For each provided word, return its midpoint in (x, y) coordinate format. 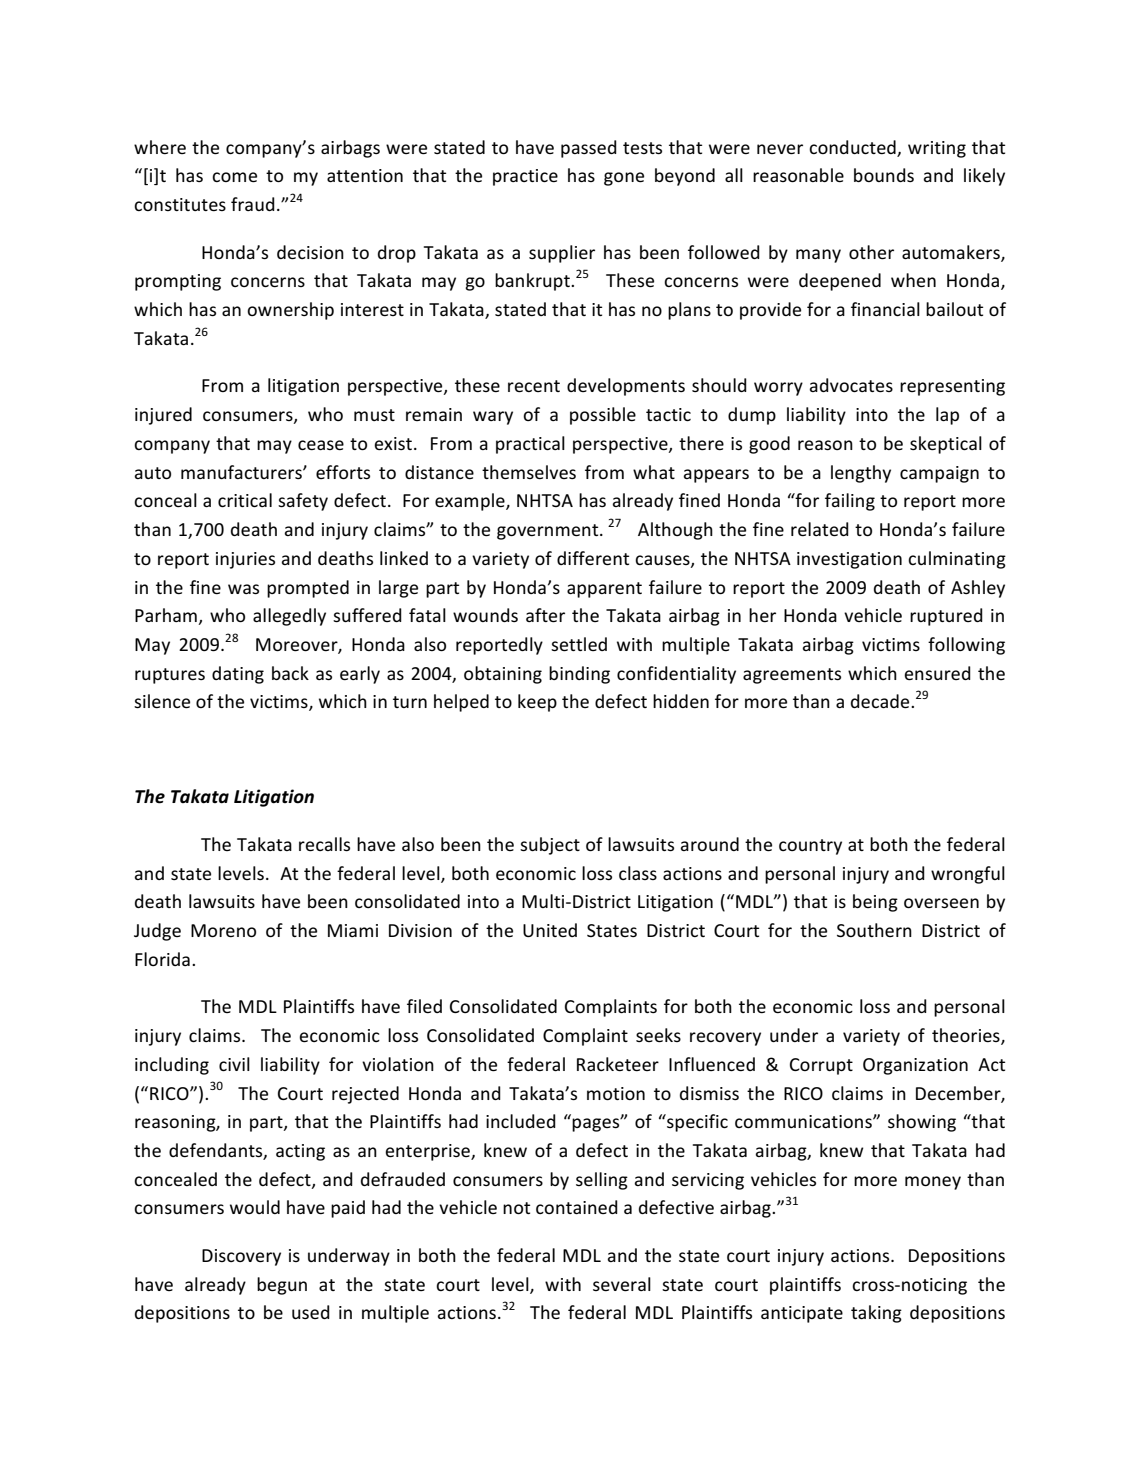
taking (876, 1314)
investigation (849, 560)
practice (525, 177)
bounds (884, 175)
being (875, 903)
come (234, 177)
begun (282, 1286)
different (593, 558)
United (550, 930)
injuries (245, 560)
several (622, 1284)
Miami (353, 930)
